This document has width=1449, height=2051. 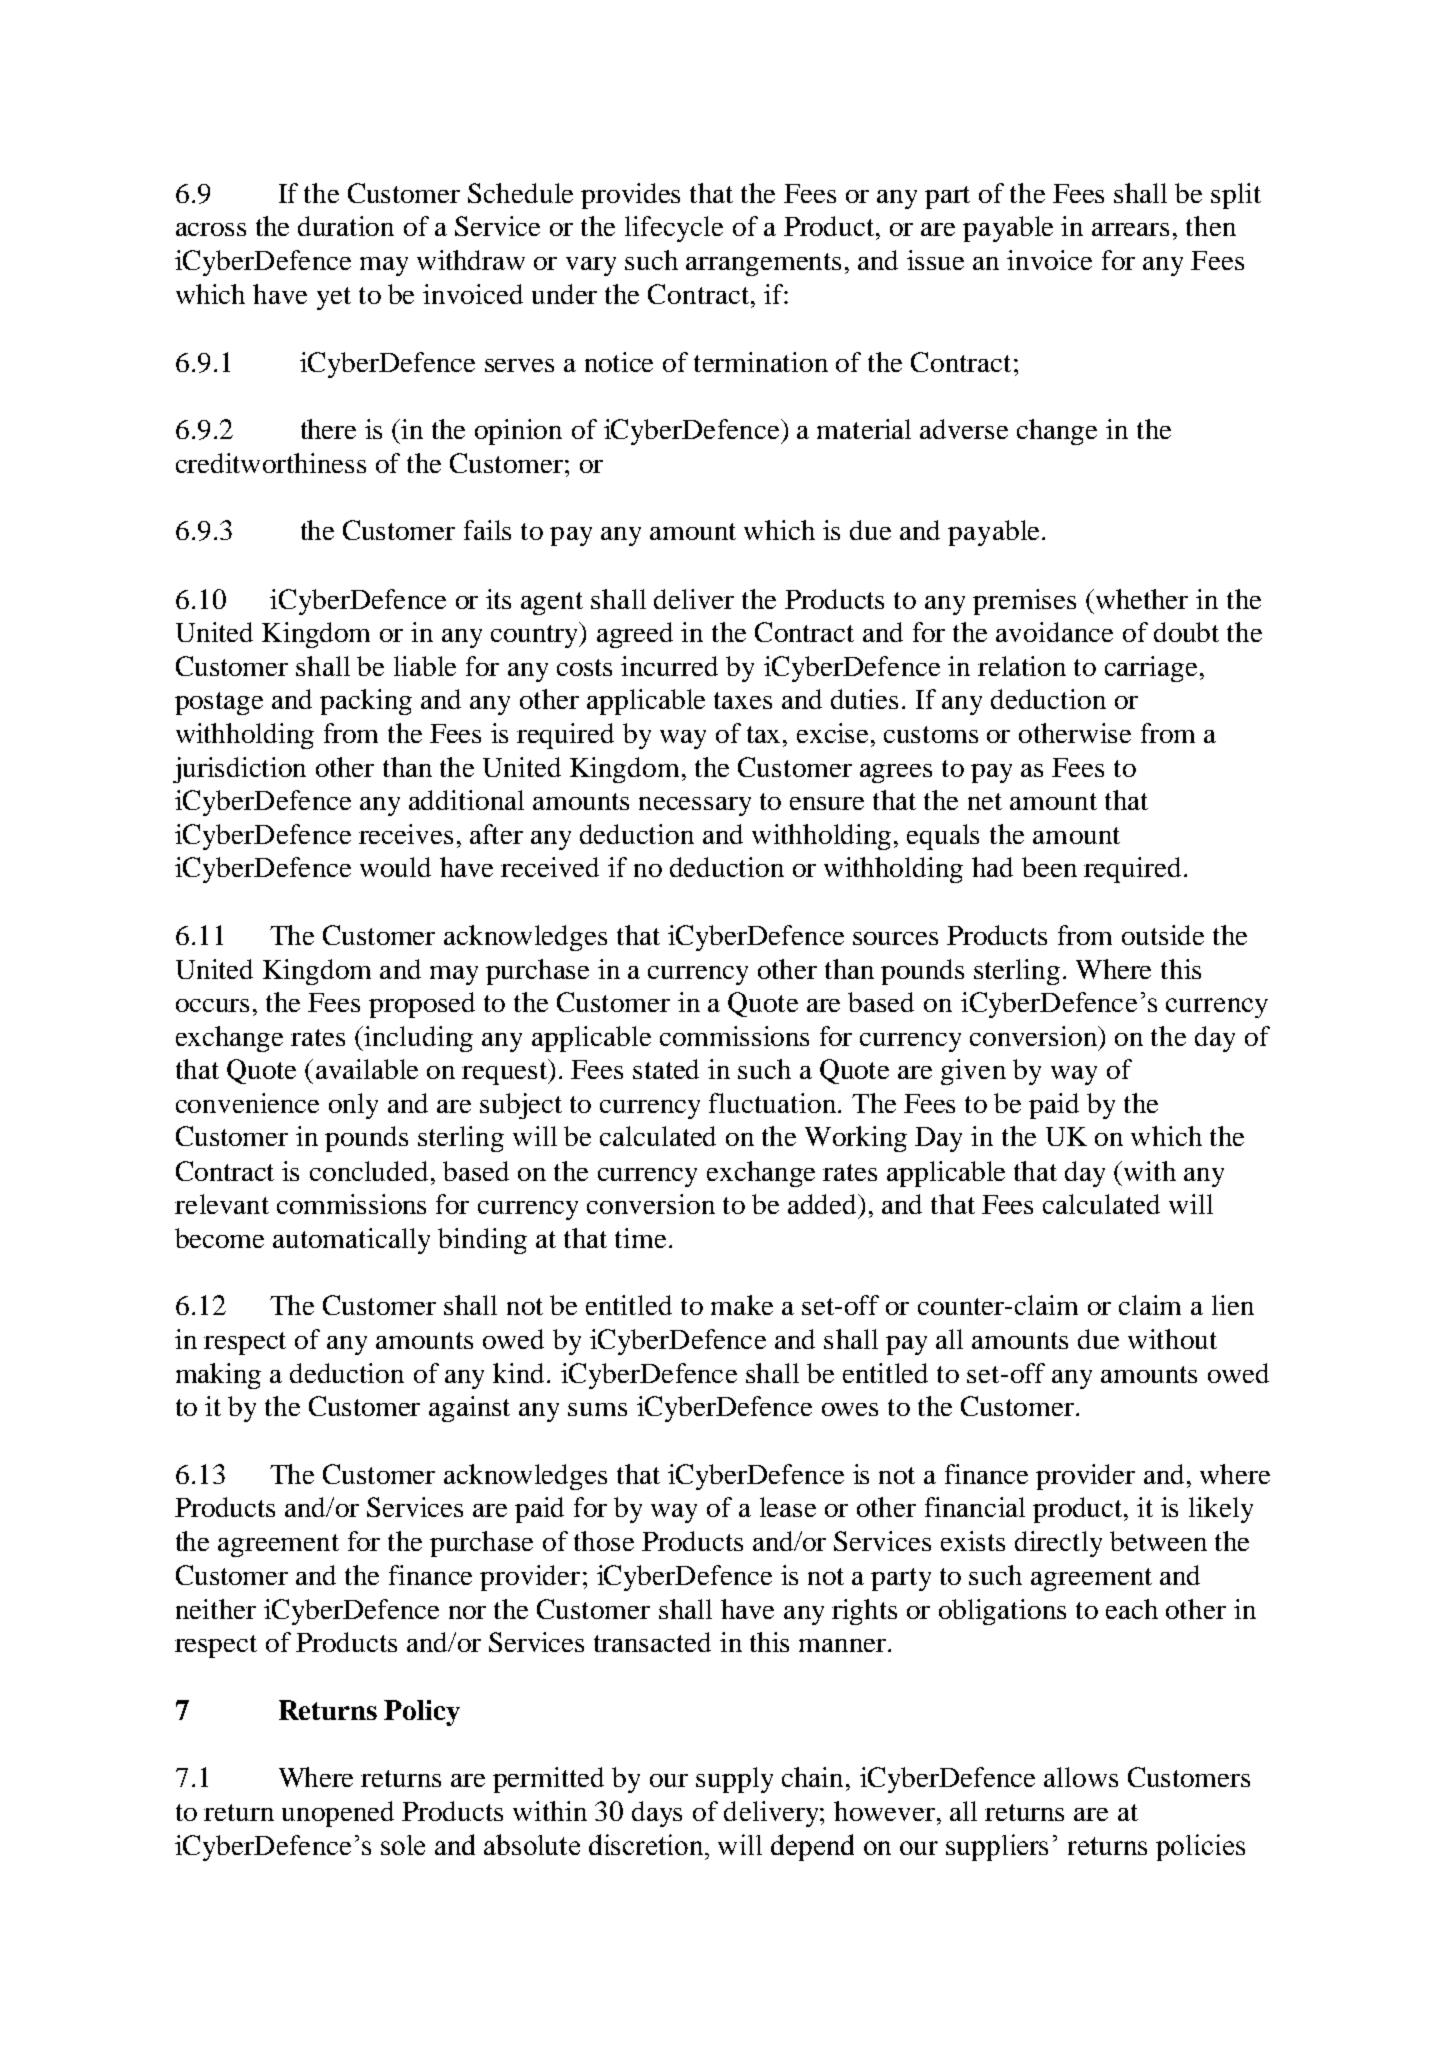 What do you see at coordinates (338, 1814) in the document?
I see `unopened` at bounding box center [338, 1814].
